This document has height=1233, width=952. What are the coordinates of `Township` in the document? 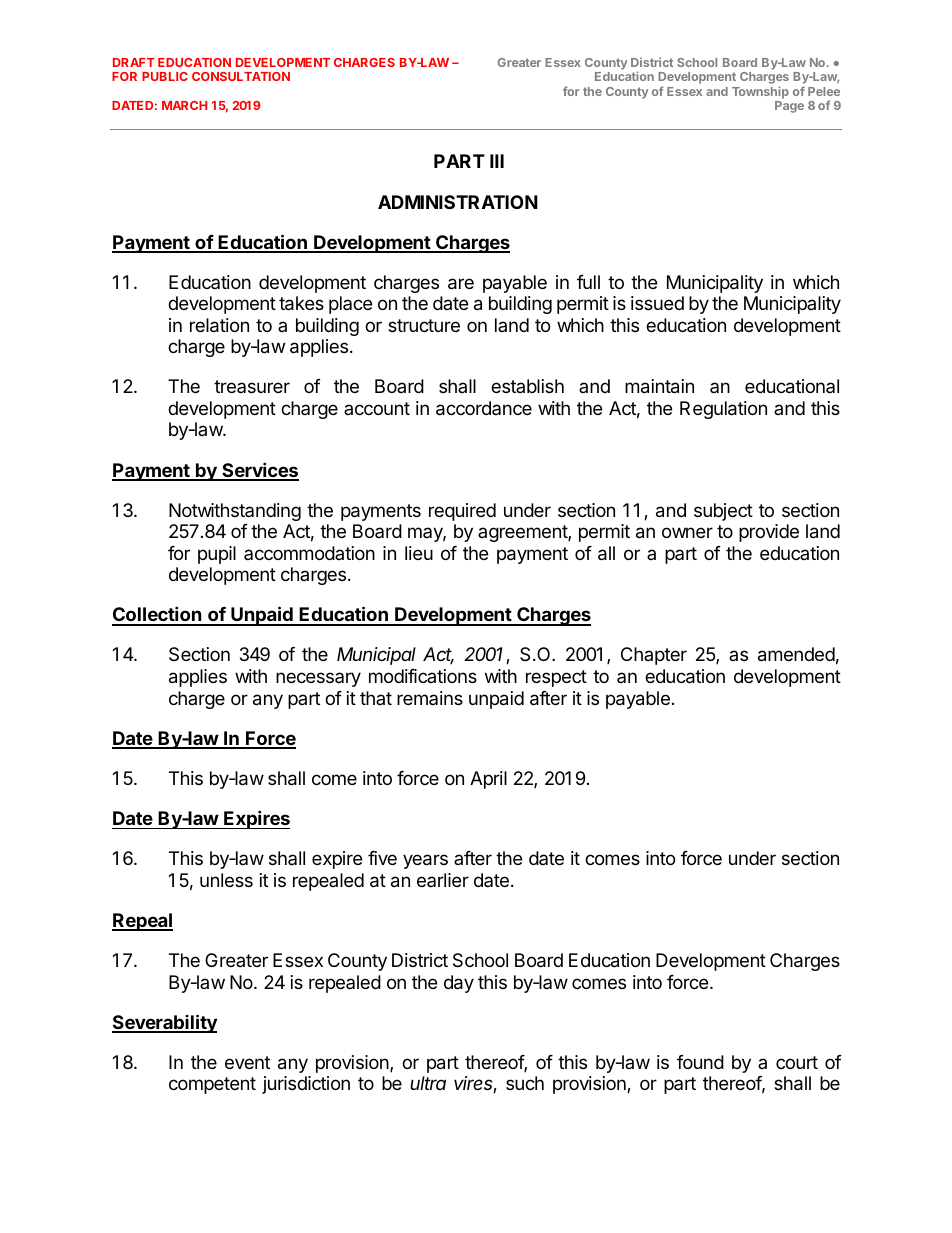 It's located at (760, 92).
